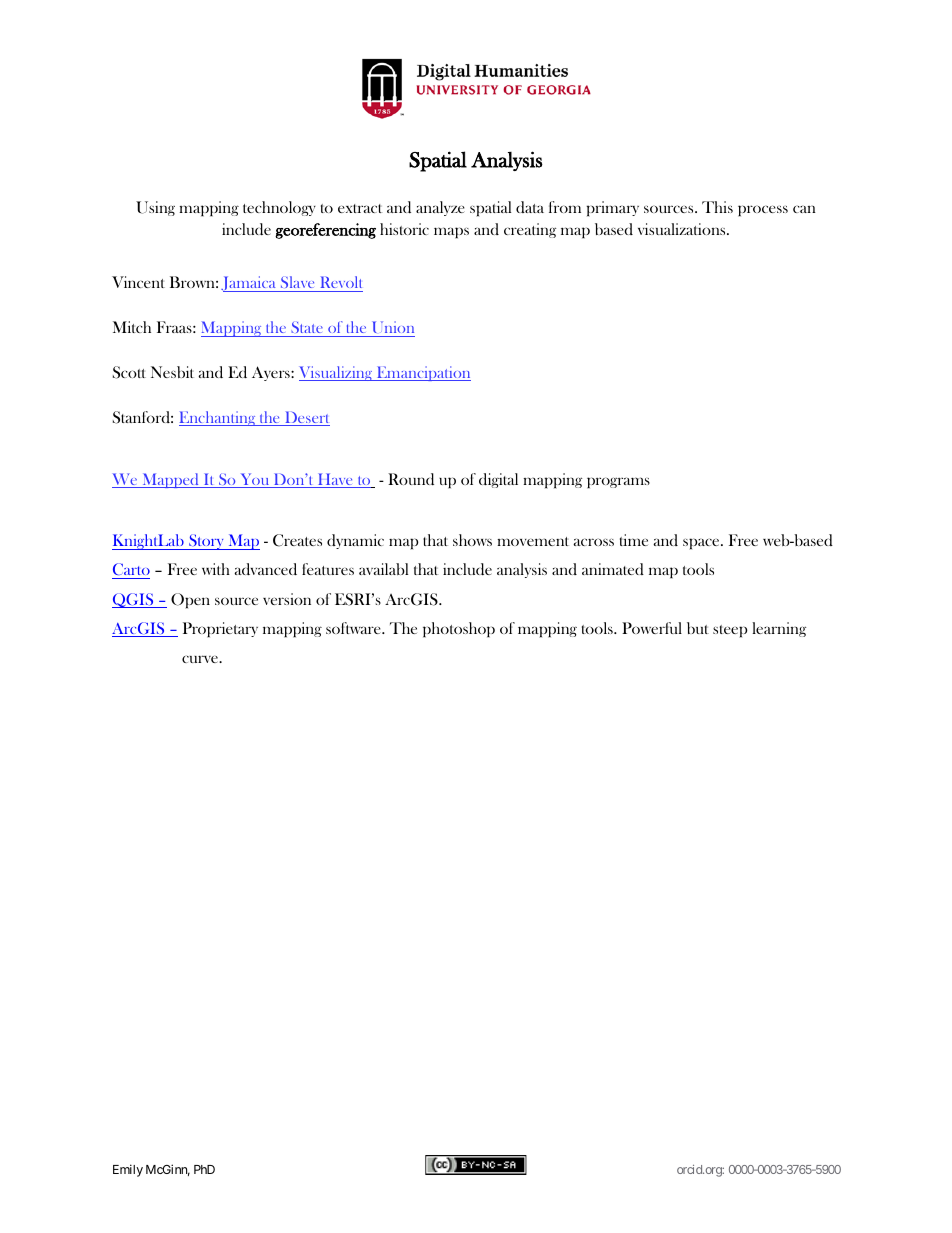  Describe the element at coordinates (451, 233) in the screenshot. I see `maps` at that location.
